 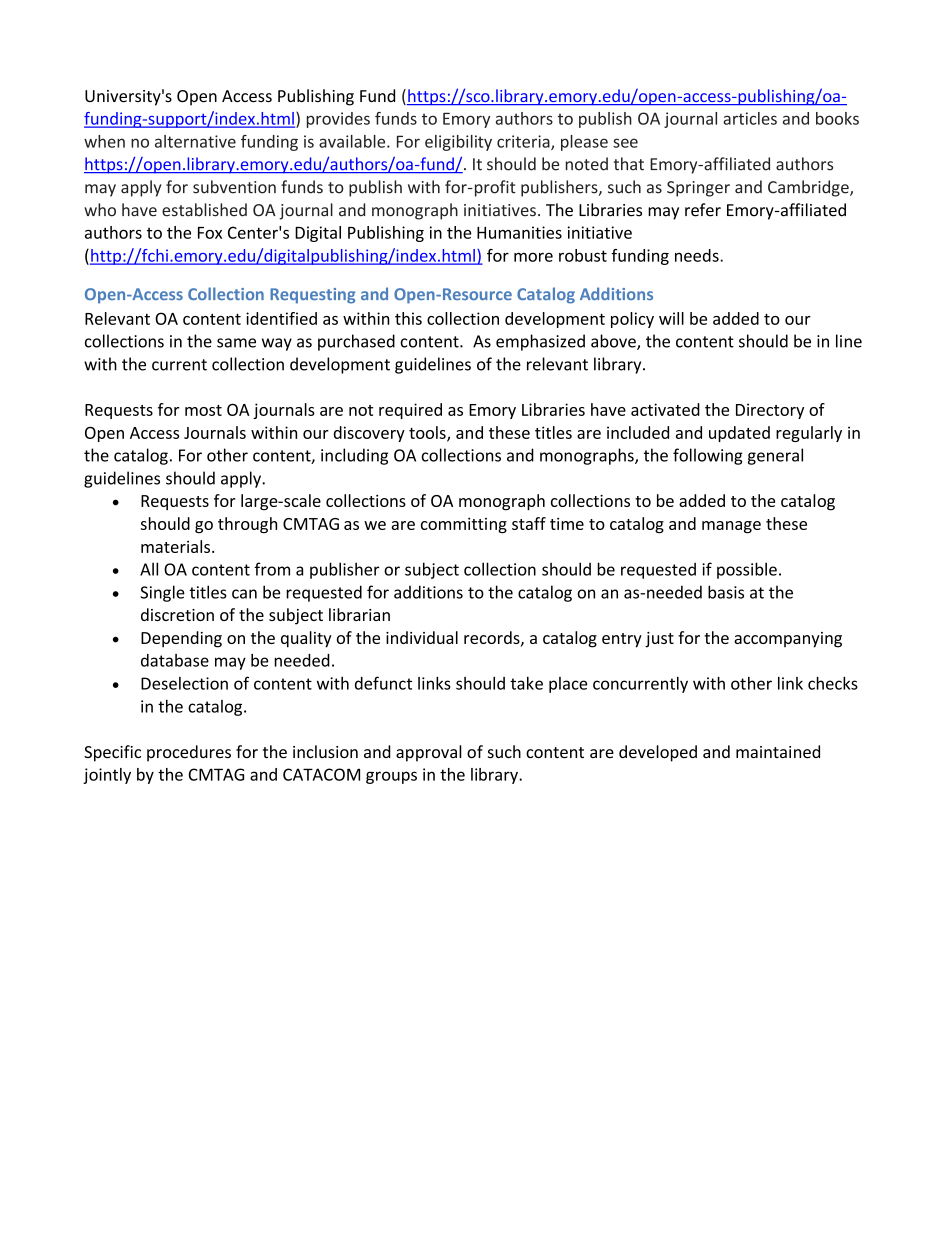 I want to click on individual, so click(x=422, y=637).
